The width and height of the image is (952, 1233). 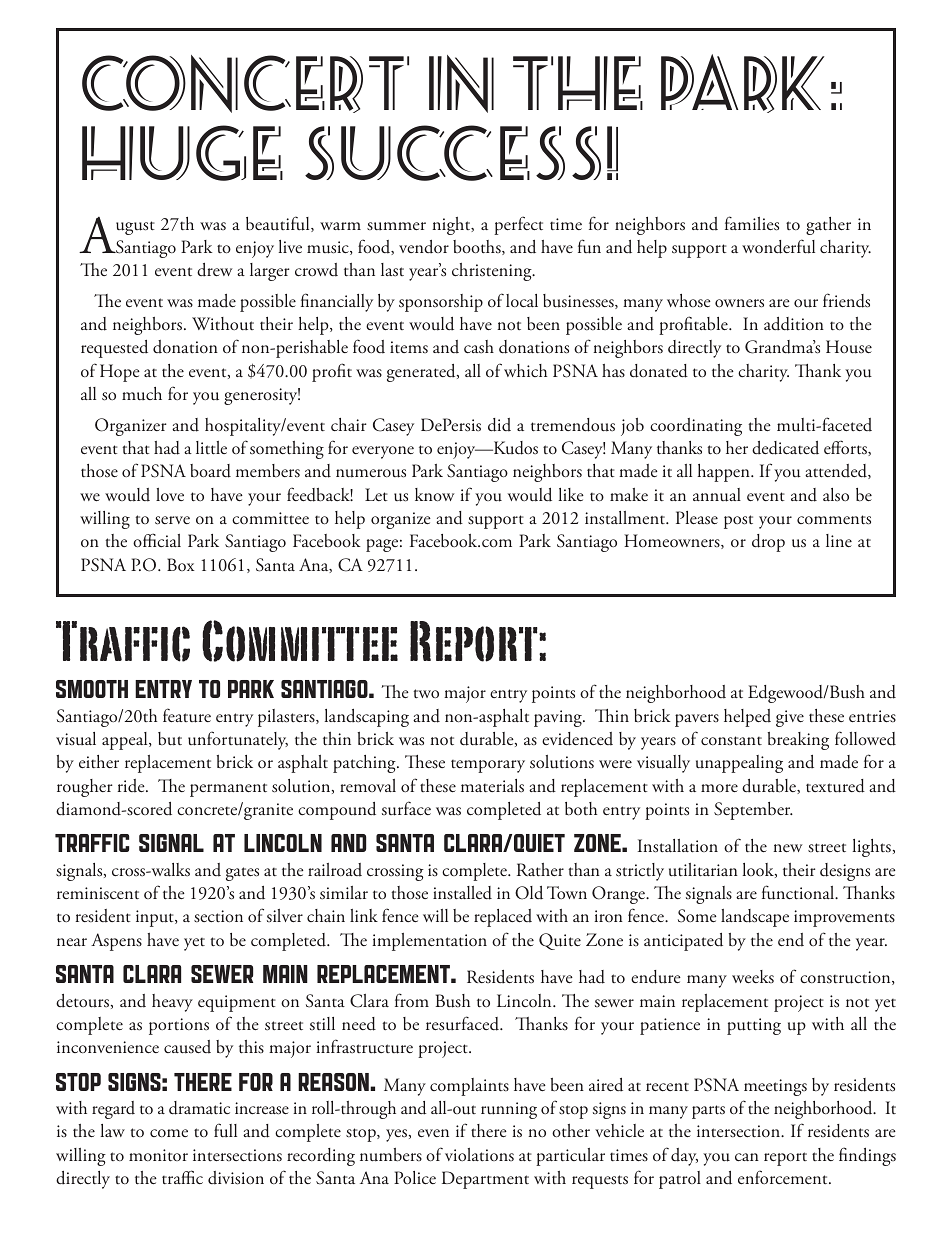 I want to click on Box, so click(x=181, y=564).
